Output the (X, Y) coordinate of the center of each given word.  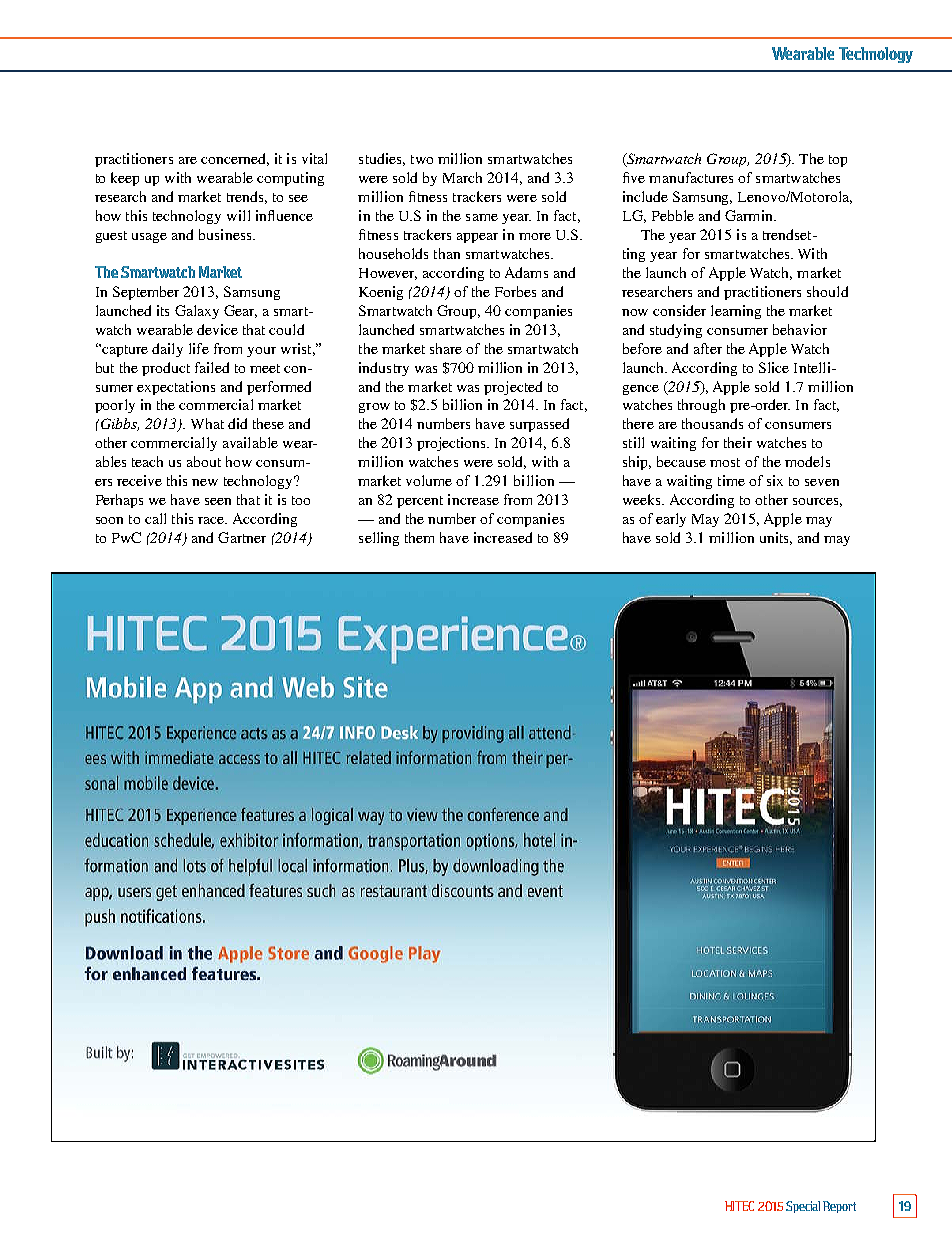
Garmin (750, 215)
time (731, 480)
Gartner (242, 537)
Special (803, 1207)
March (462, 177)
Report (839, 1207)
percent (420, 502)
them (419, 537)
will (238, 215)
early (671, 520)
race (212, 520)
